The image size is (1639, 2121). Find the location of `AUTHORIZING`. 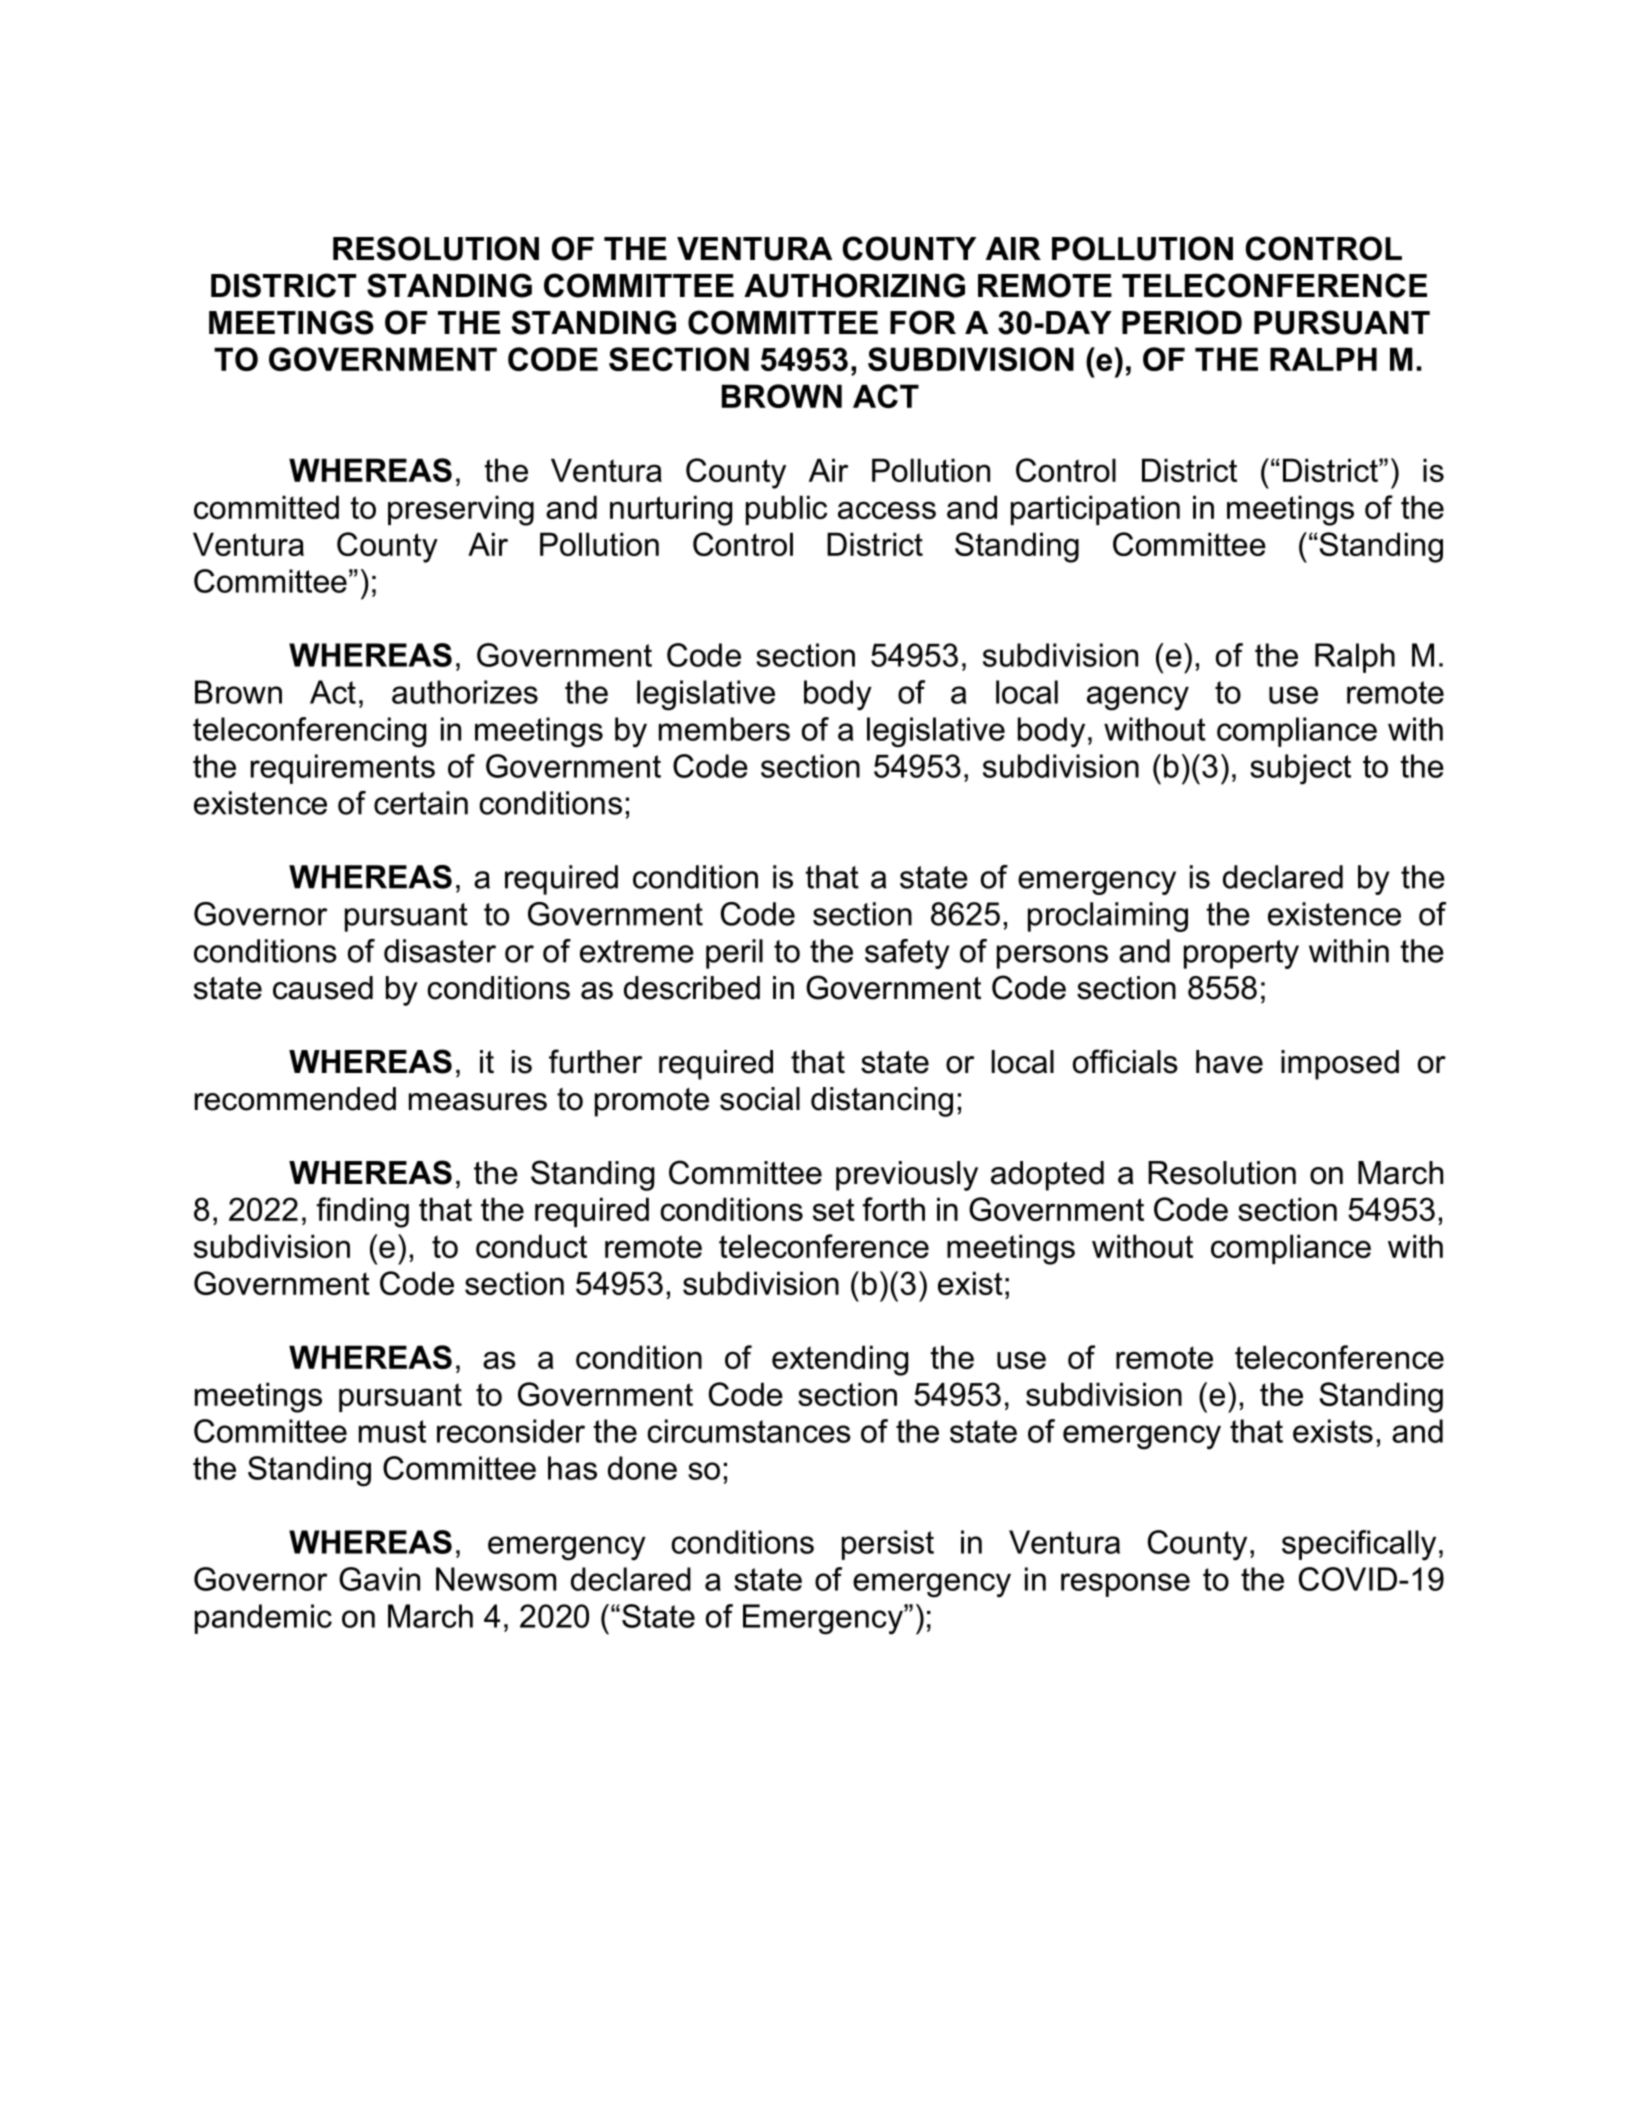

AUTHORIZING is located at coordinates (854, 285).
